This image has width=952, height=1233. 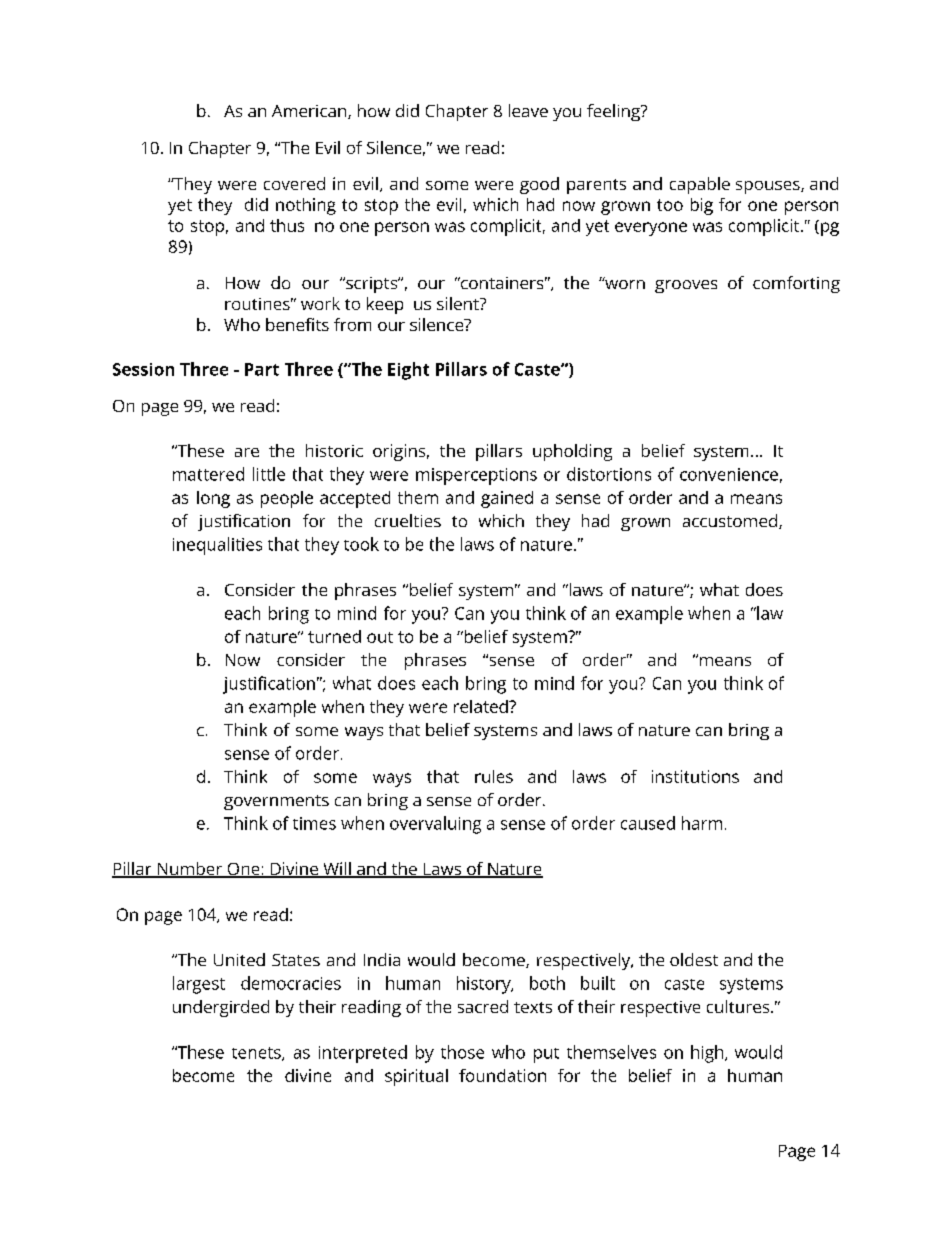 What do you see at coordinates (294, 183) in the image?
I see `covered` at bounding box center [294, 183].
